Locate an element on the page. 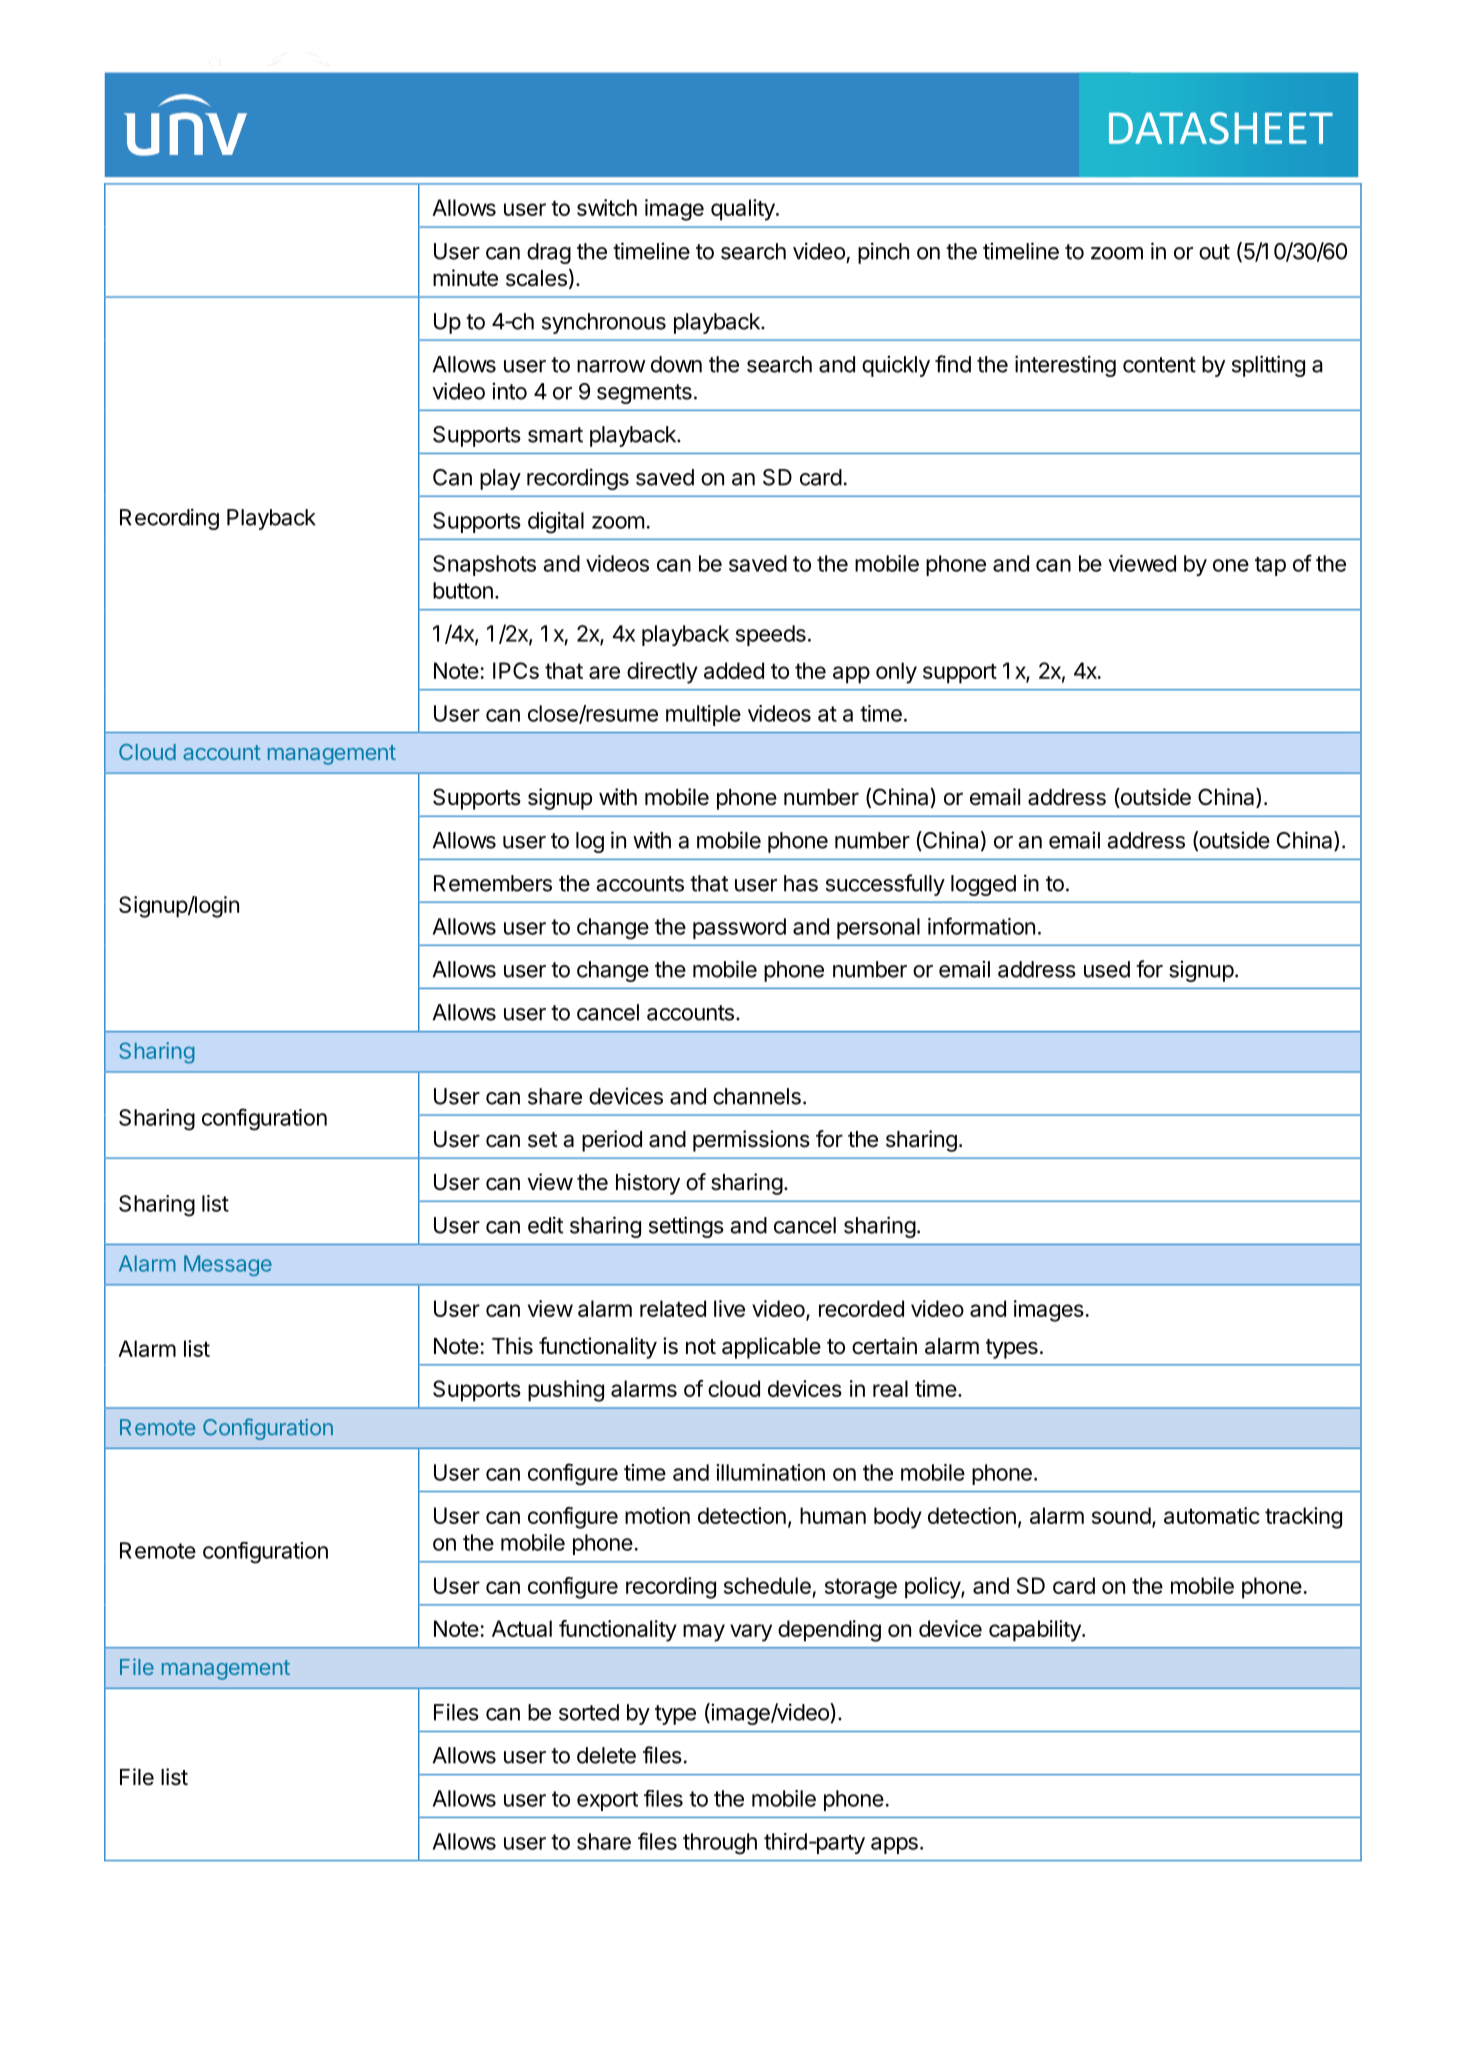 This page has height=2071, width=1465. speeds is located at coordinates (771, 635).
